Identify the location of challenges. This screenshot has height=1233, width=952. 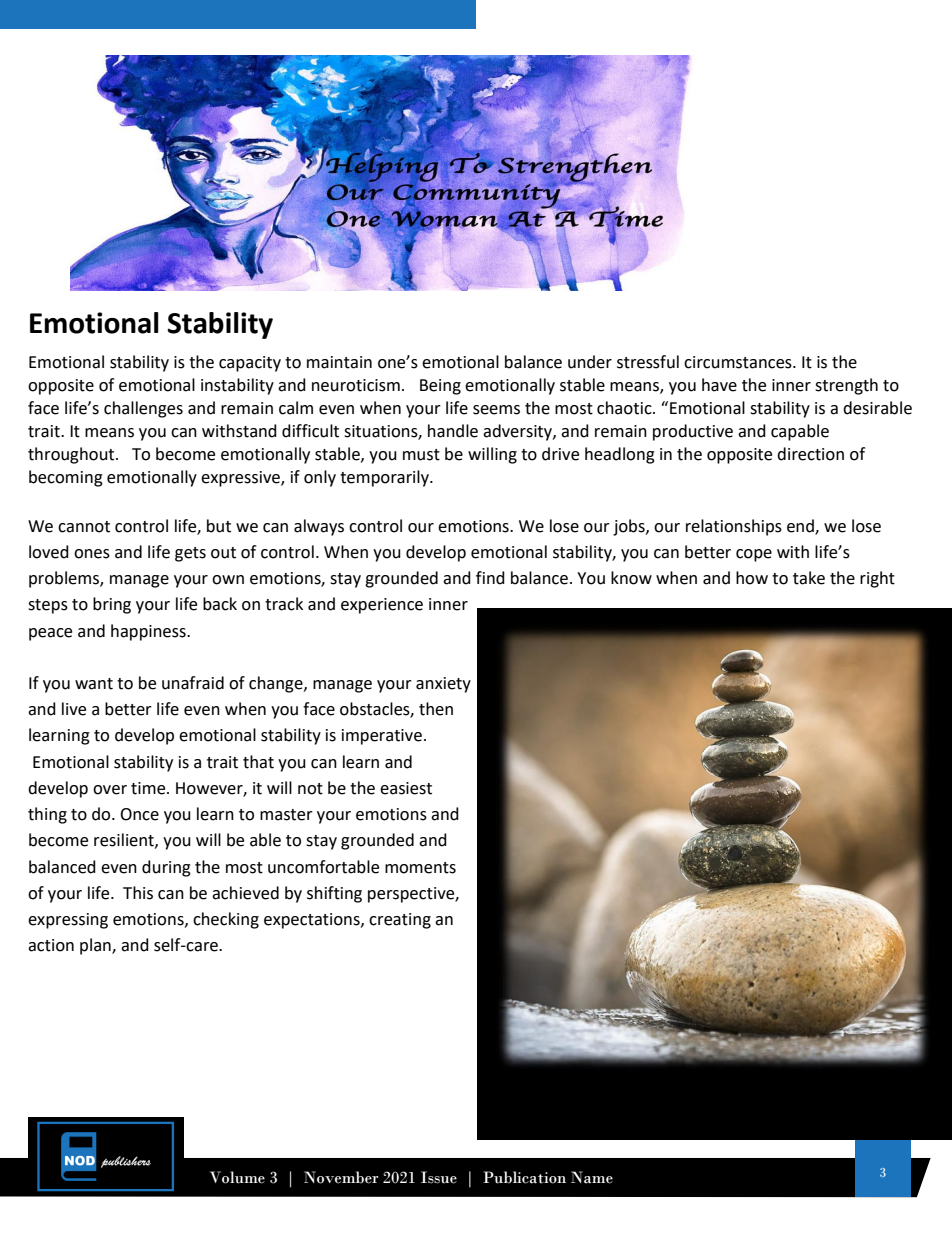
(143, 409).
